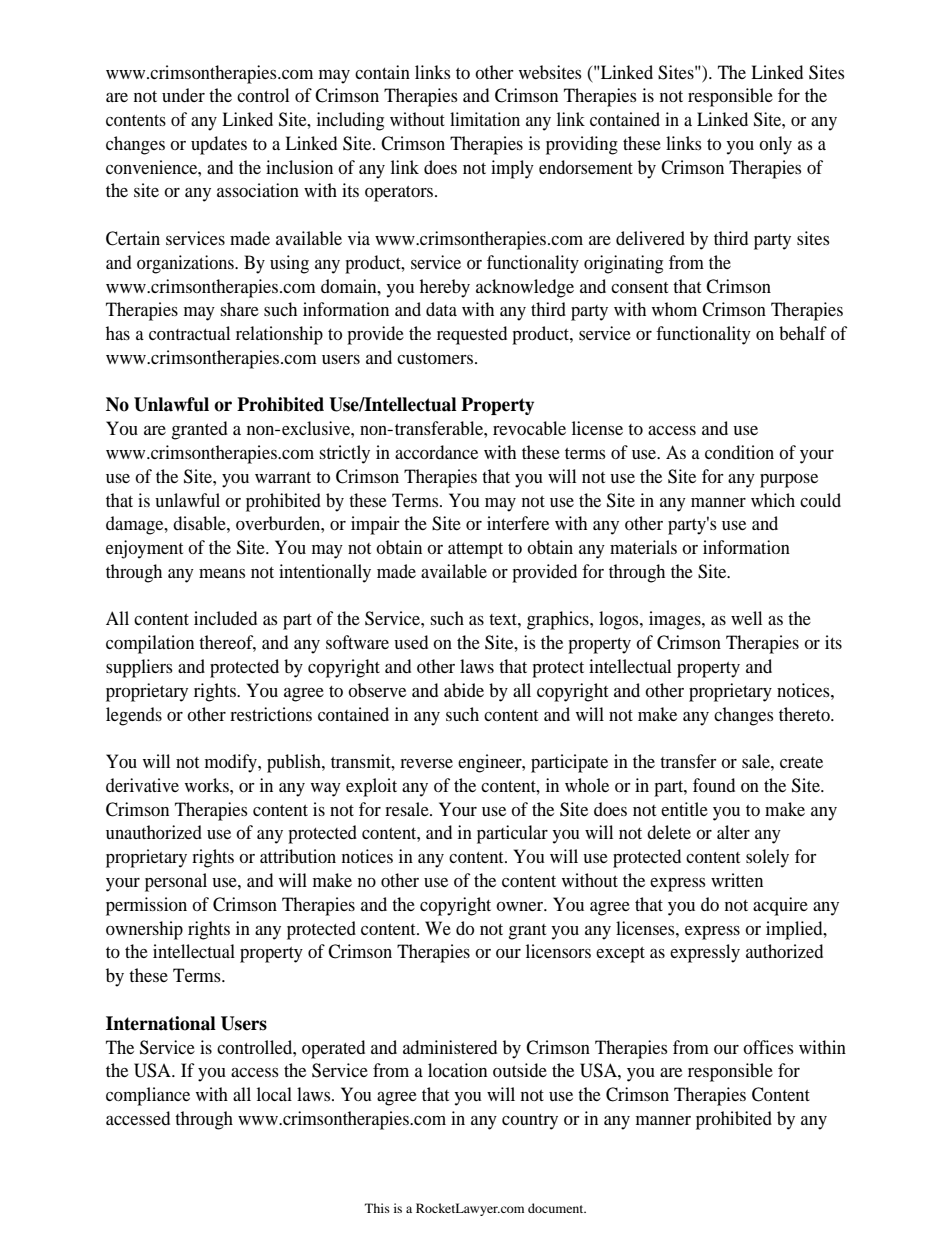 The width and height of the screenshot is (952, 1233). What do you see at coordinates (148, 1096) in the screenshot?
I see `compliance` at bounding box center [148, 1096].
